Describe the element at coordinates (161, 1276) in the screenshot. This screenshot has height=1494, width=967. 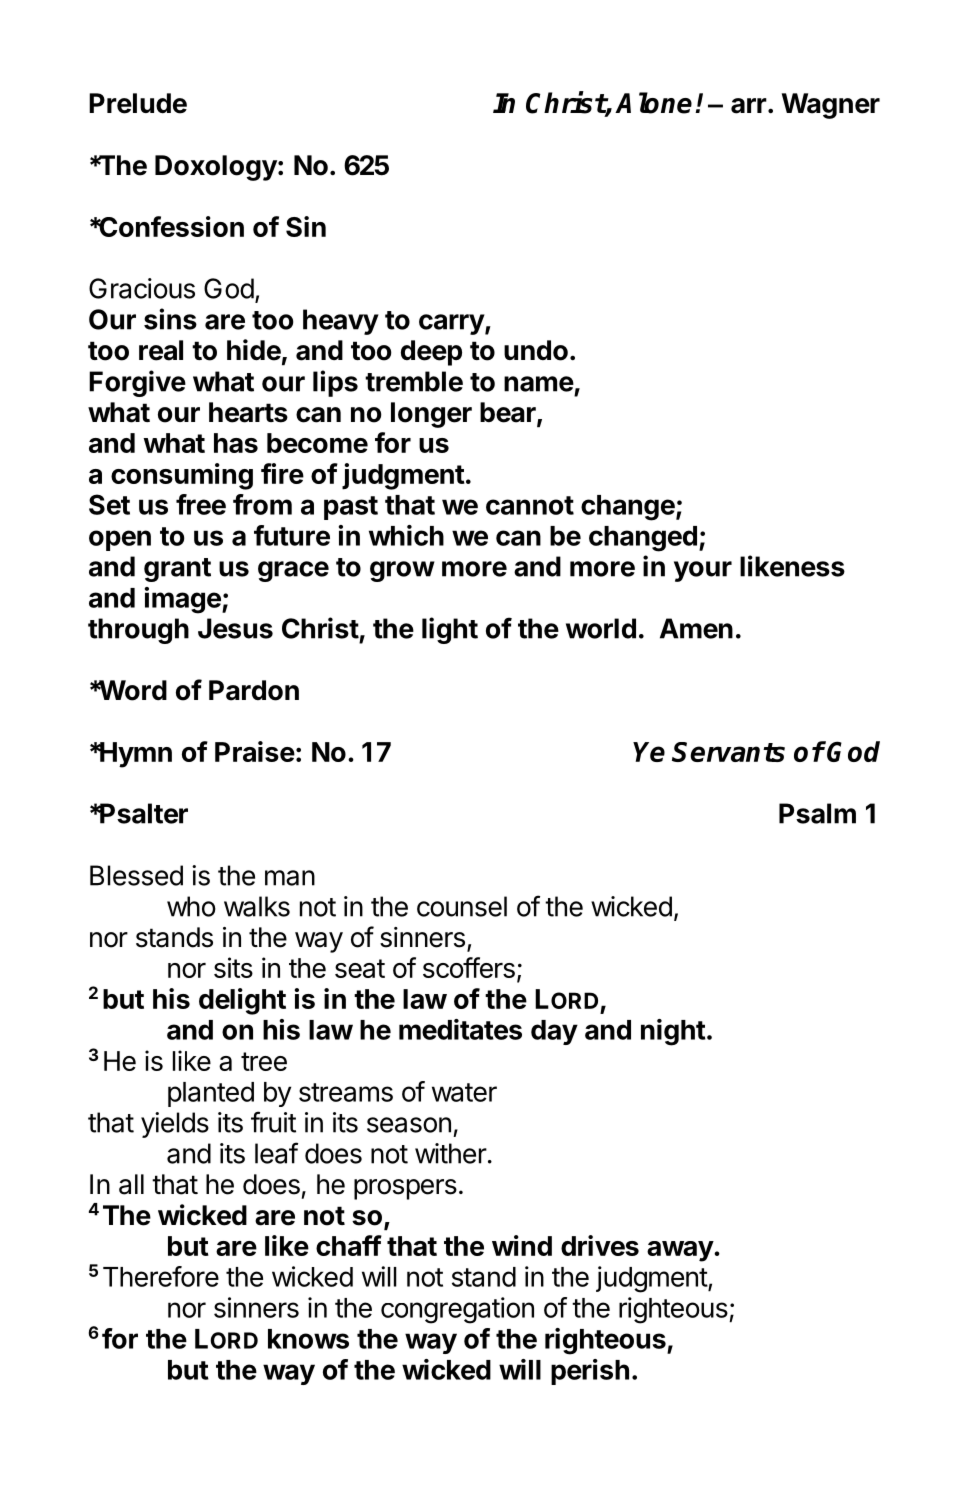
I see `Therefore` at that location.
